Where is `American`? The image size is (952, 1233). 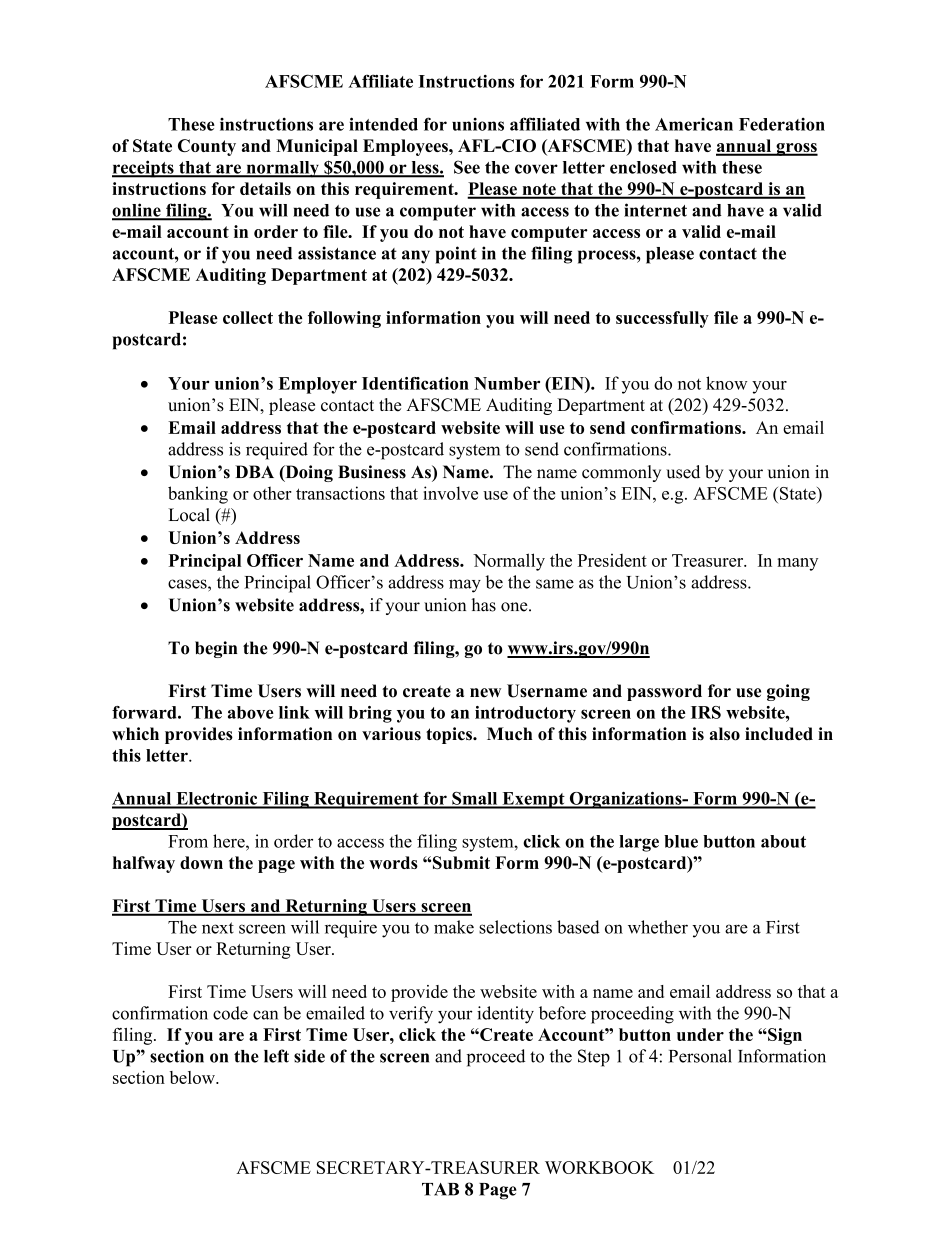 American is located at coordinates (694, 124).
